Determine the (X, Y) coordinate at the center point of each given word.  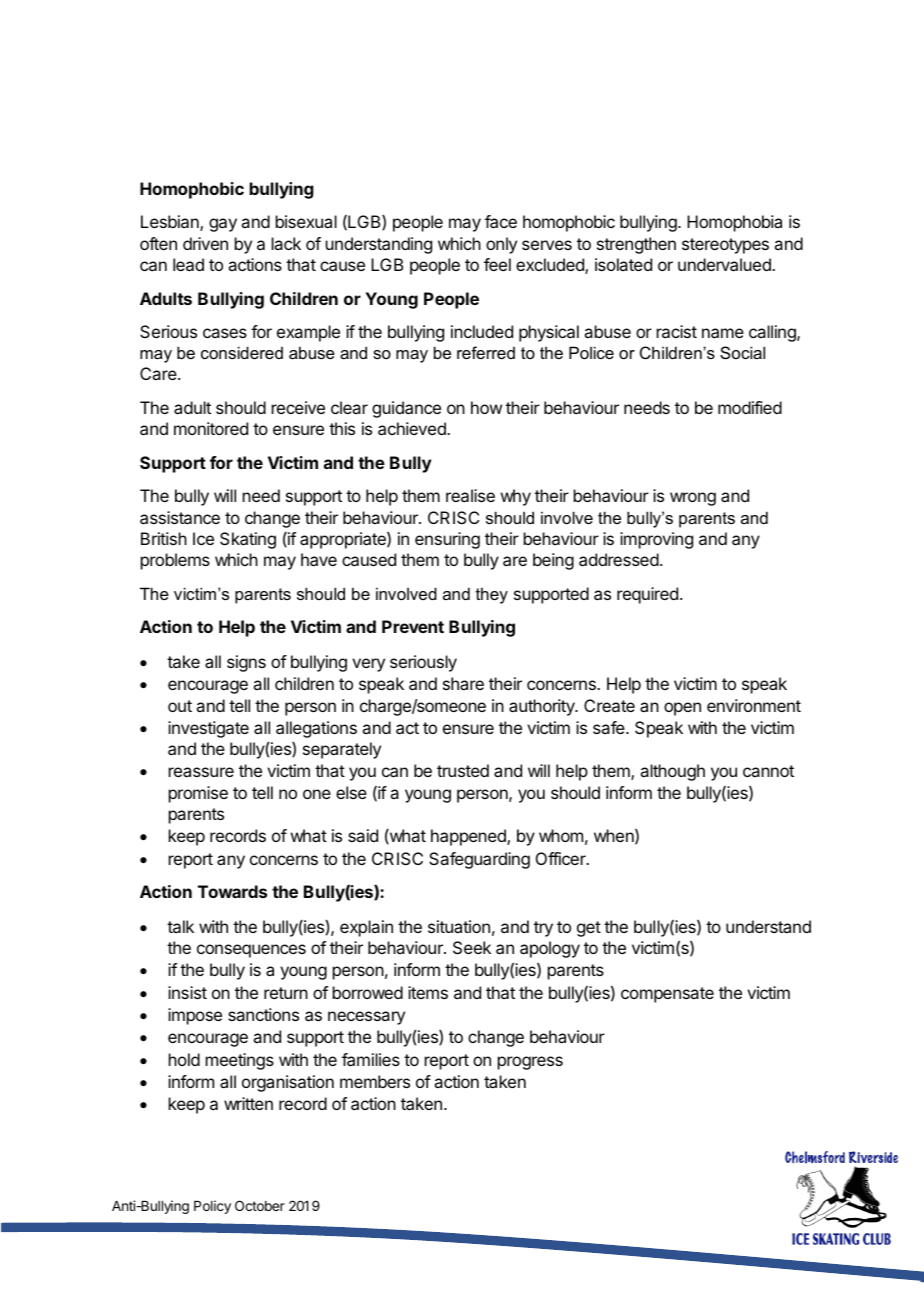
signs (246, 663)
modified (750, 407)
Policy (212, 1207)
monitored (211, 428)
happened (469, 837)
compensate (667, 995)
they (492, 595)
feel (497, 264)
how (486, 407)
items (428, 992)
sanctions (263, 1014)
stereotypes (725, 246)
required (647, 595)
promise (198, 794)
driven (205, 243)
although (672, 772)
